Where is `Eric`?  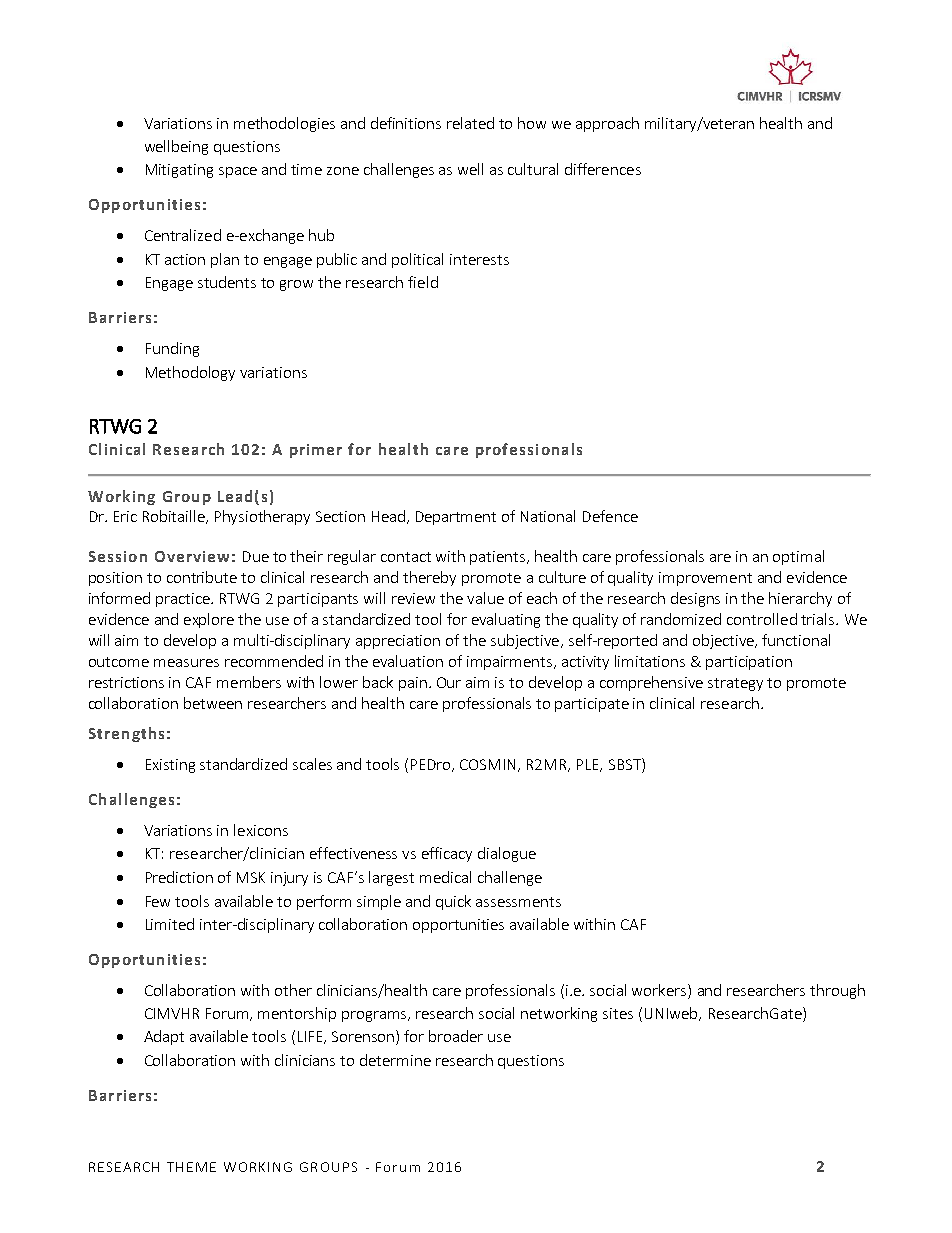
Eric is located at coordinates (125, 516).
